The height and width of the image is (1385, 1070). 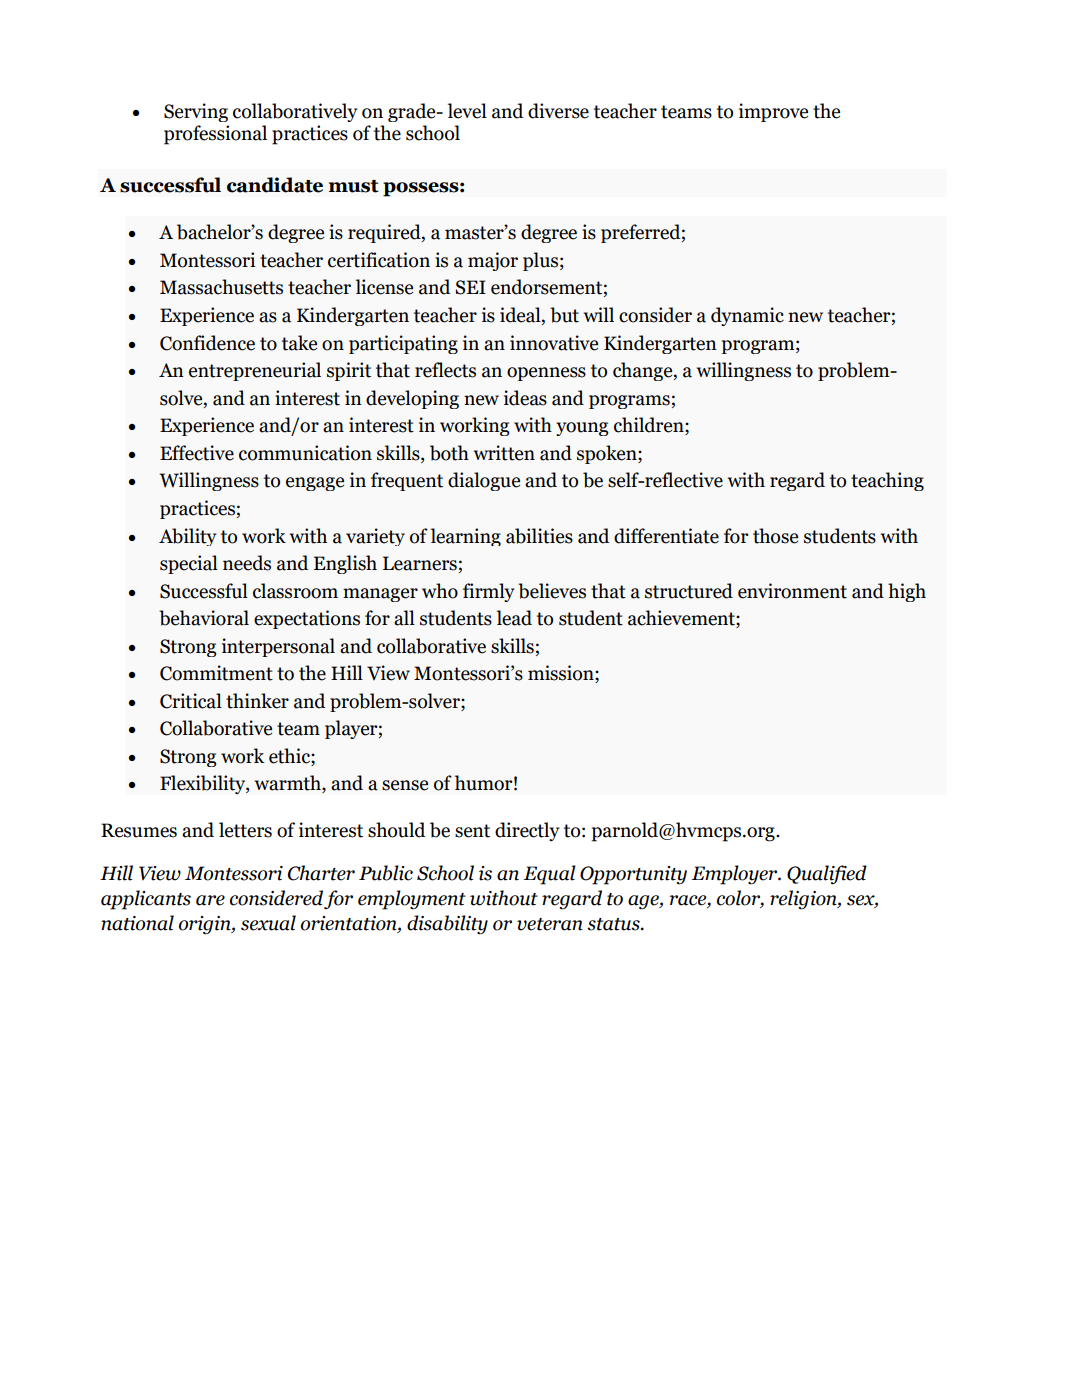 I want to click on veteran, so click(x=550, y=924).
